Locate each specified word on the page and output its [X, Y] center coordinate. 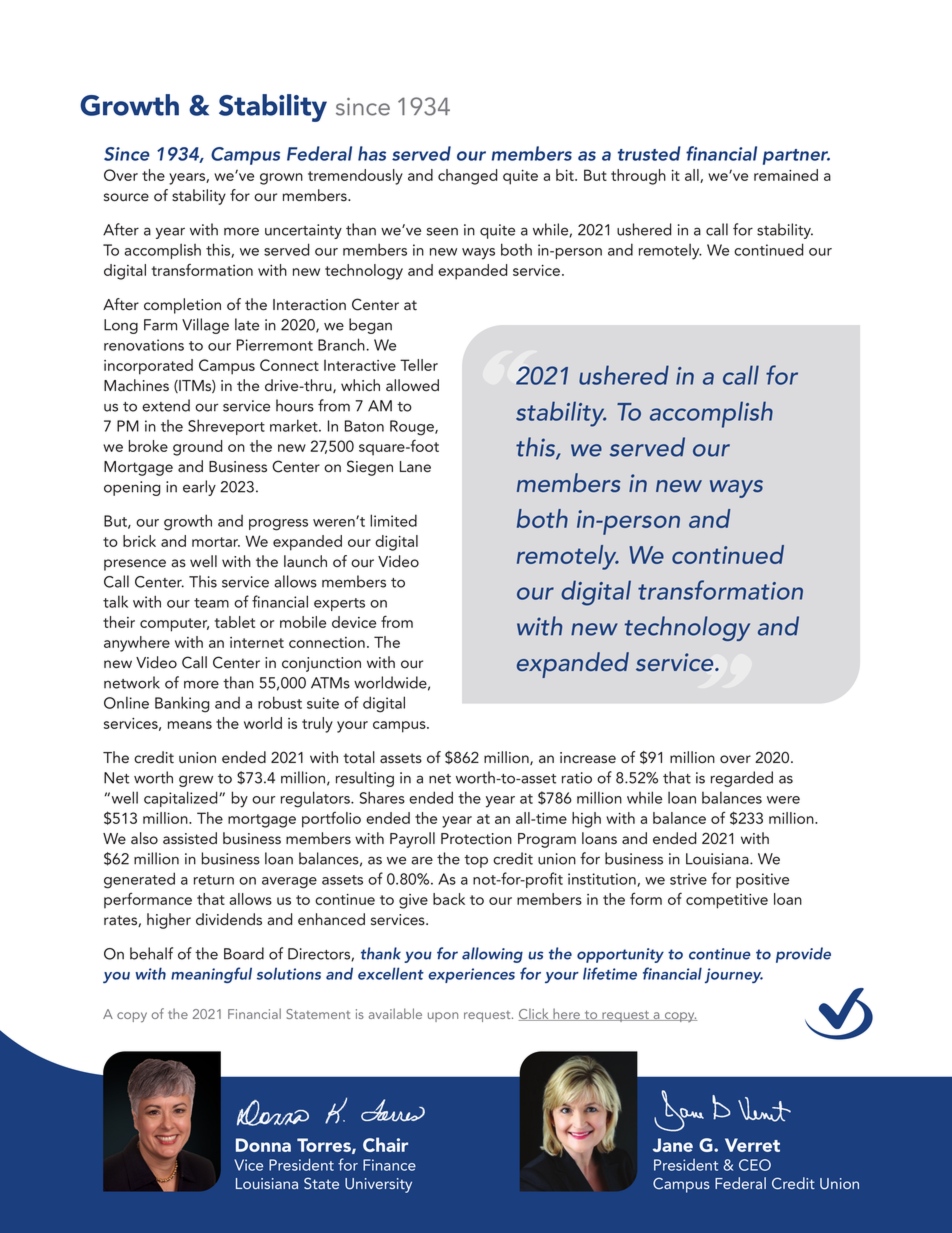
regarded [742, 779]
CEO [755, 1165]
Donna [263, 1145]
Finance [389, 1165]
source [126, 197]
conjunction [321, 664]
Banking [182, 704]
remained [786, 175]
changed [467, 177]
